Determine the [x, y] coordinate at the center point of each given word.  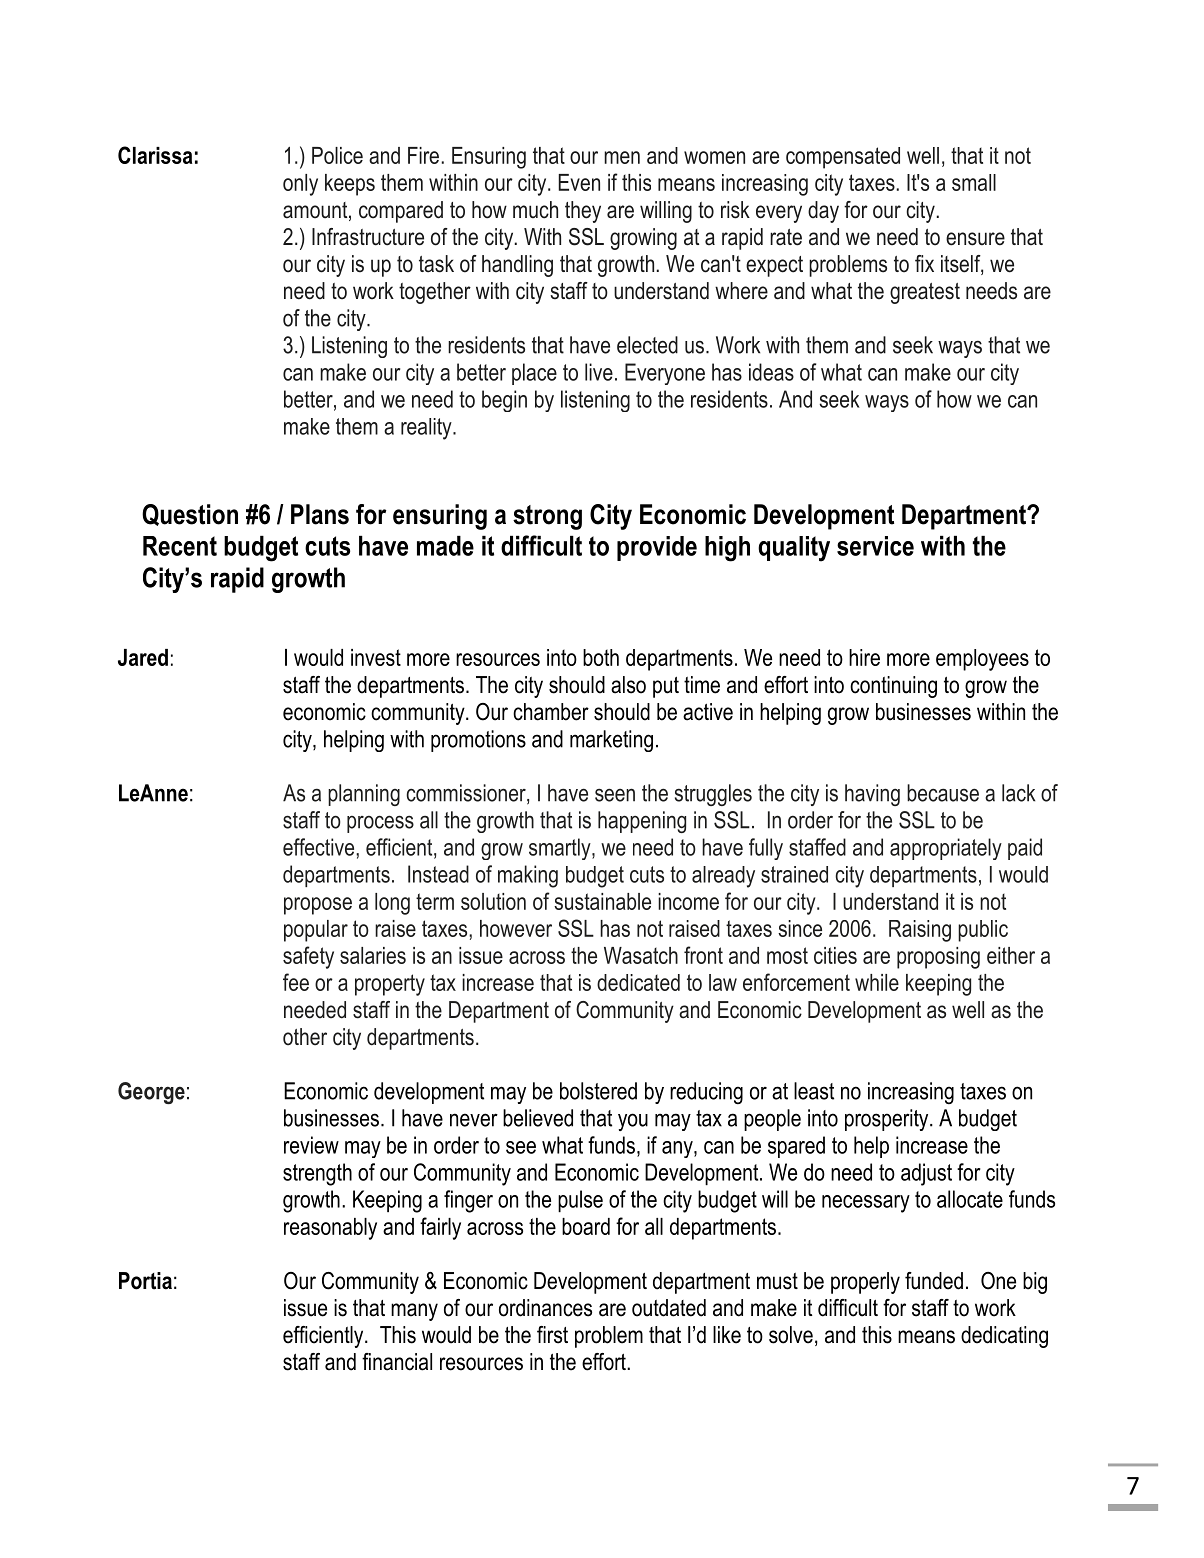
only [300, 185]
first [552, 1335]
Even [579, 182]
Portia [145, 1281]
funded [934, 1281]
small [974, 182]
